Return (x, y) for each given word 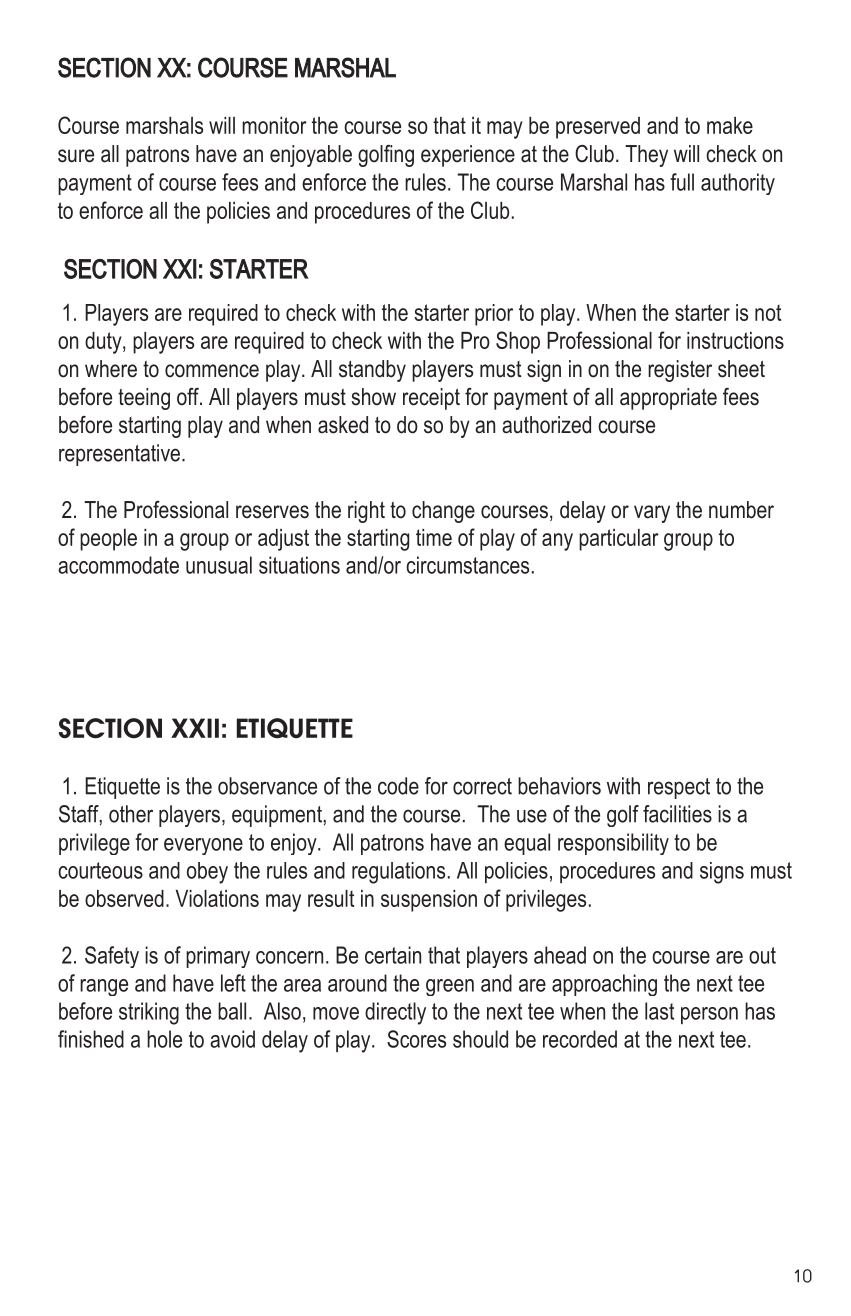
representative (119, 455)
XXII (195, 728)
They (646, 156)
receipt (431, 399)
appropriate (668, 399)
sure (76, 156)
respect (679, 788)
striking (149, 1013)
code (398, 786)
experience (468, 156)
